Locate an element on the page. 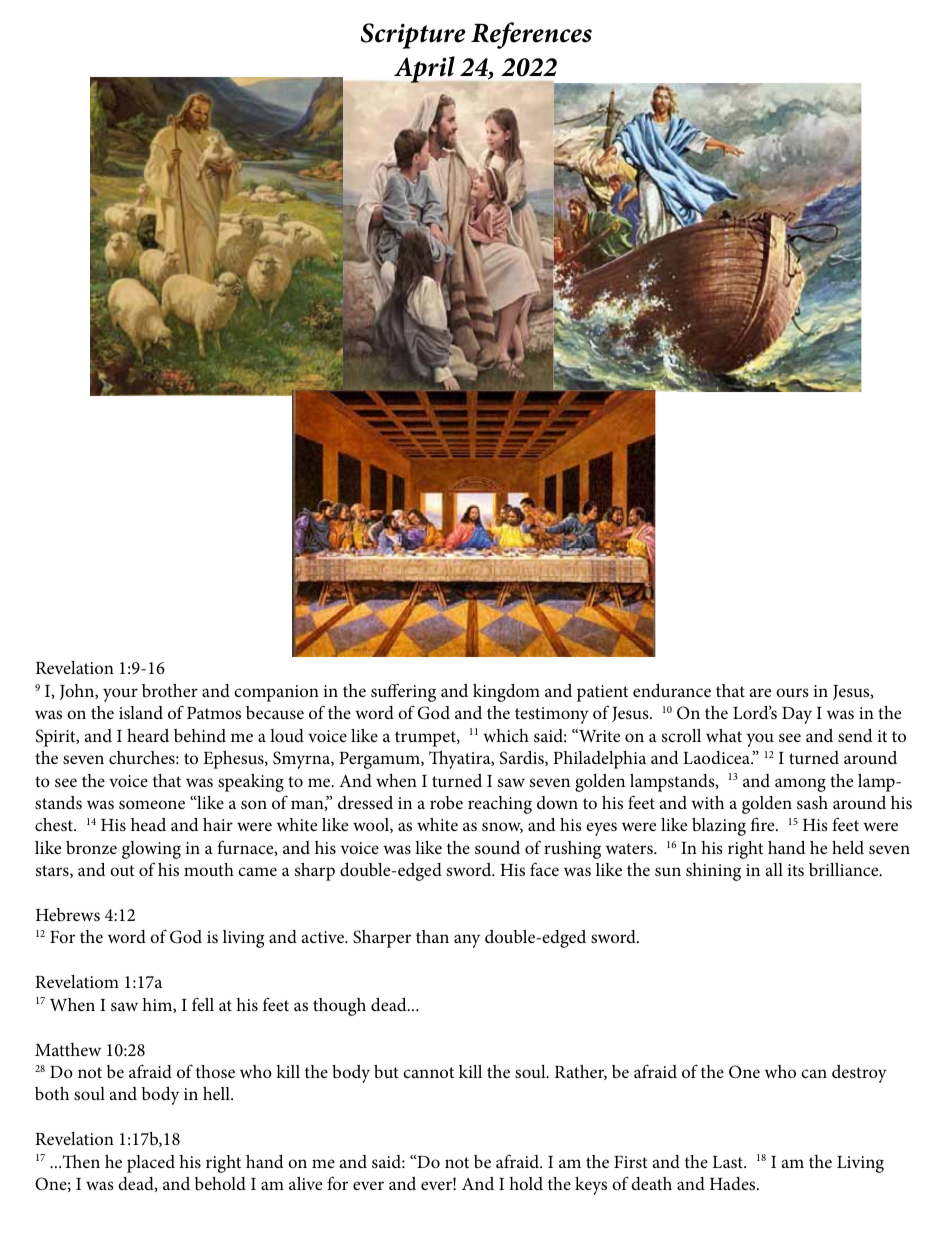  someone is located at coordinates (152, 804).
